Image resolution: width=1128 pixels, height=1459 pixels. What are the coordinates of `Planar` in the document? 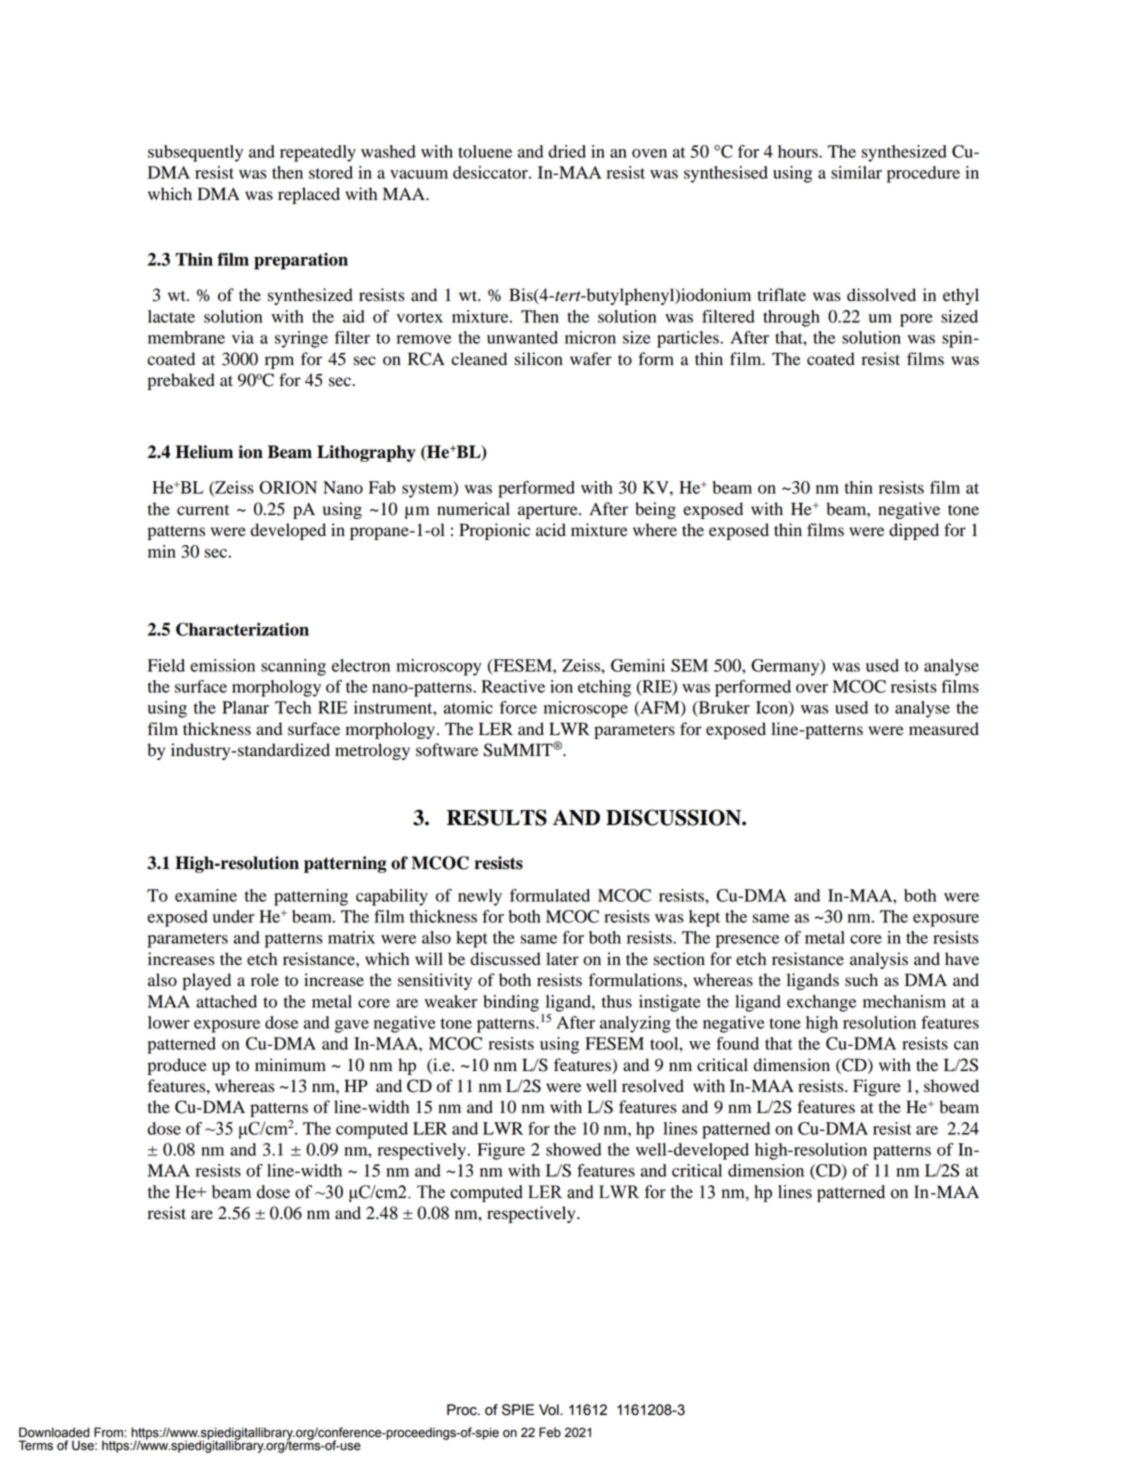 It's located at (245, 707).
